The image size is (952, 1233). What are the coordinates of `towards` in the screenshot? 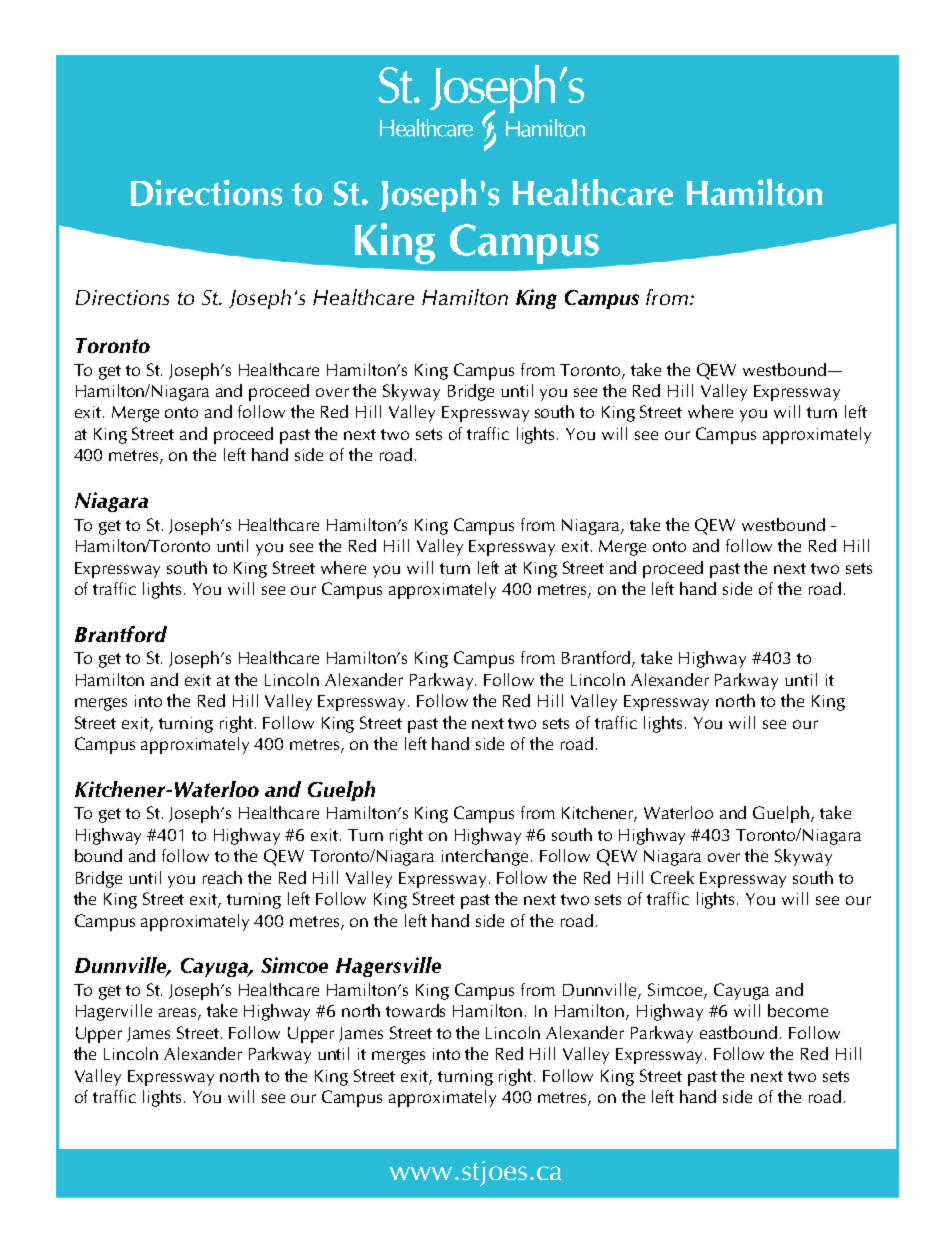 It's located at (415, 1010).
